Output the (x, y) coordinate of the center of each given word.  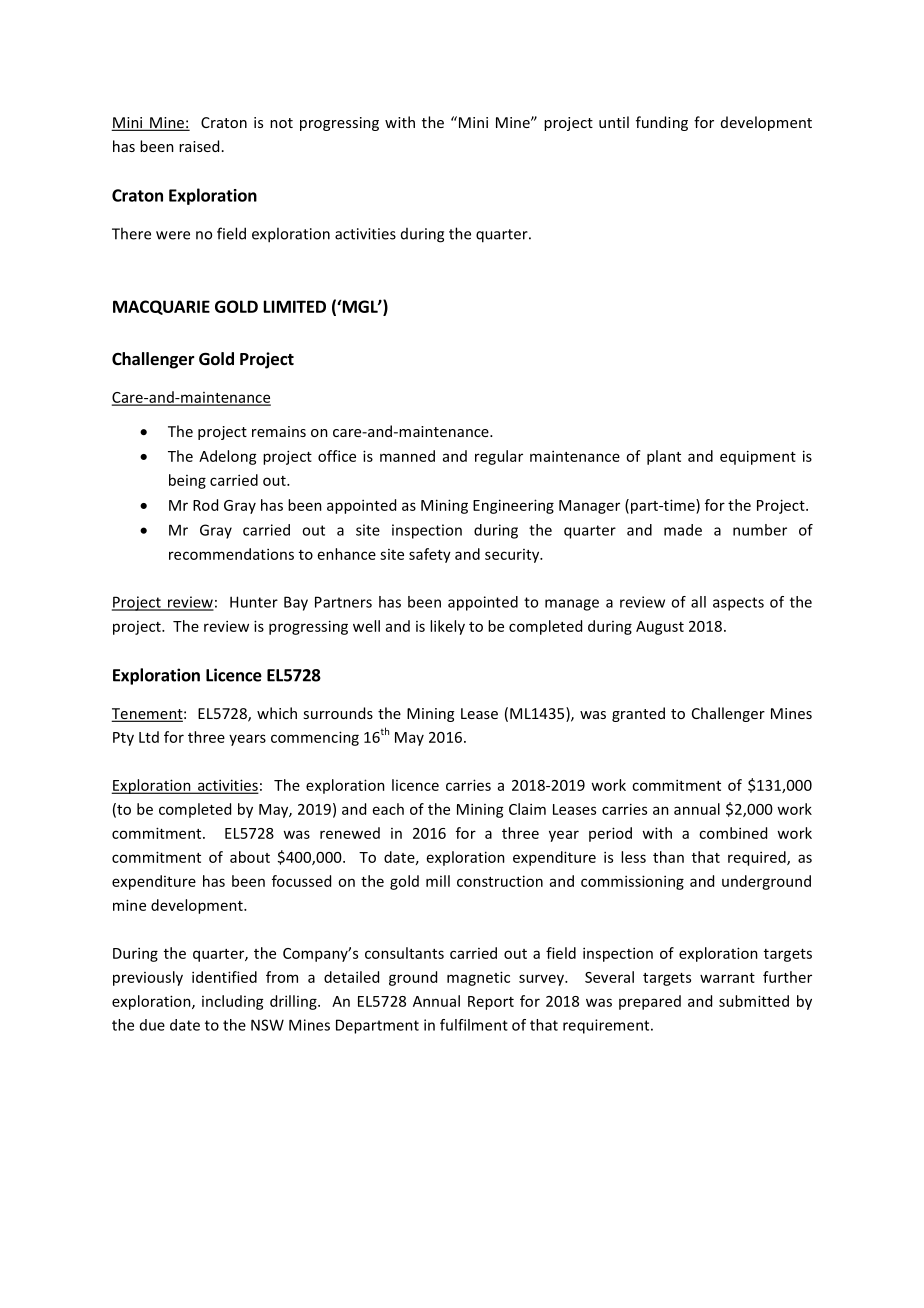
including (233, 1002)
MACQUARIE (161, 307)
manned (407, 456)
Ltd (149, 737)
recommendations (231, 554)
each (388, 809)
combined (733, 833)
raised (199, 146)
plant (664, 457)
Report (491, 1003)
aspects (738, 604)
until (614, 122)
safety (430, 555)
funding (662, 123)
